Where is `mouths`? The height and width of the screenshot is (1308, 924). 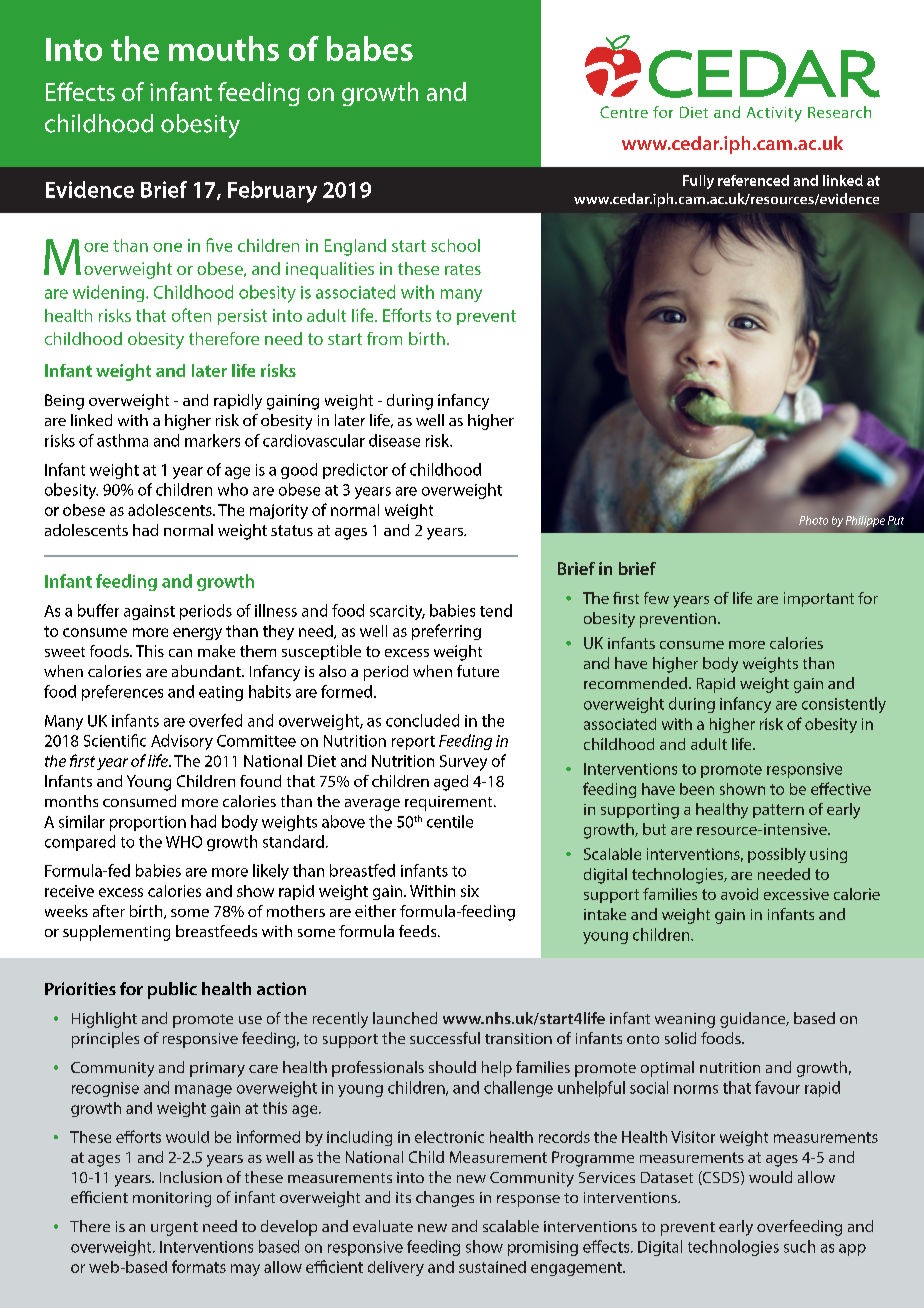
mouths is located at coordinates (224, 48).
